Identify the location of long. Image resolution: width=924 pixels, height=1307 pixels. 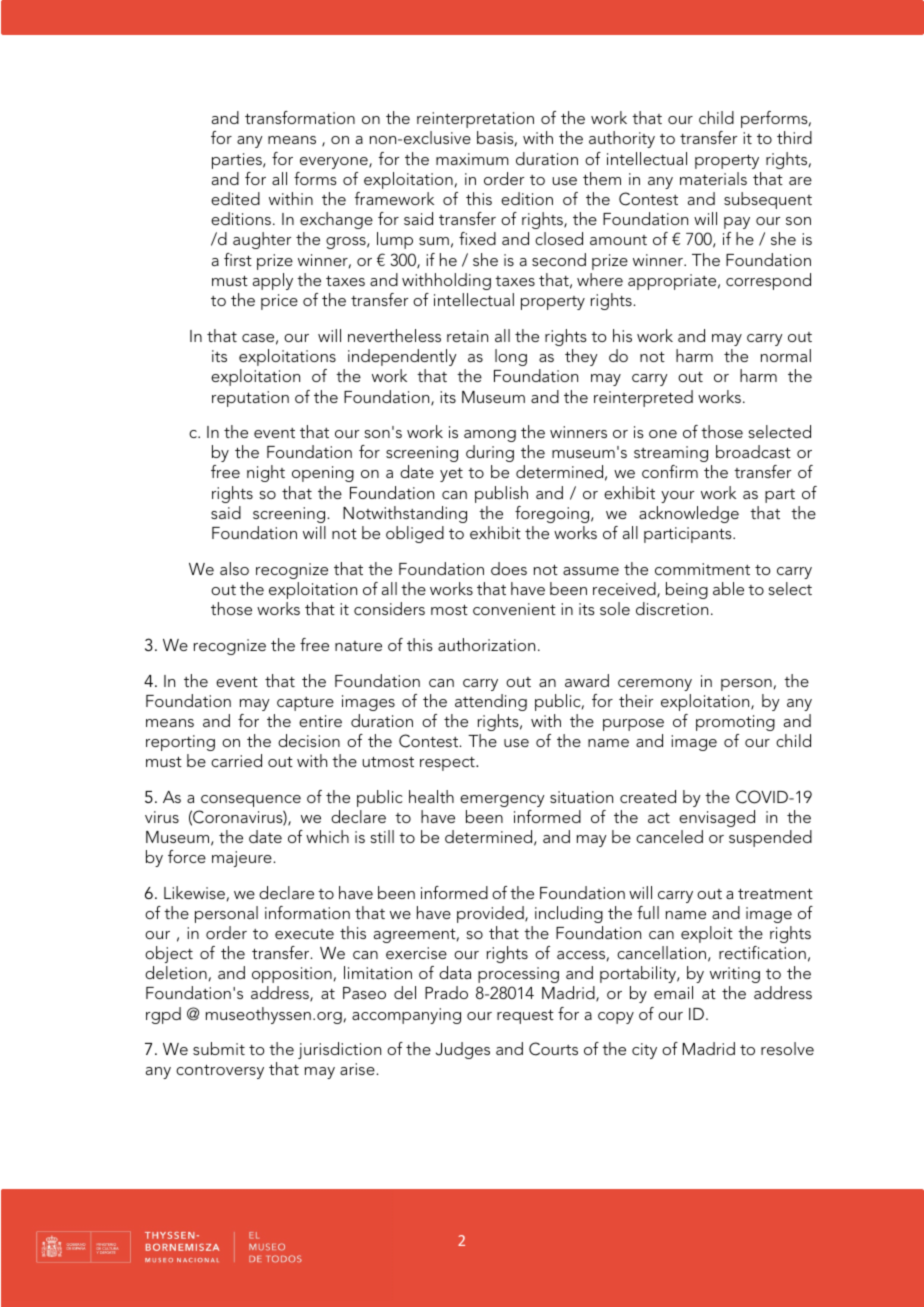
(511, 357).
